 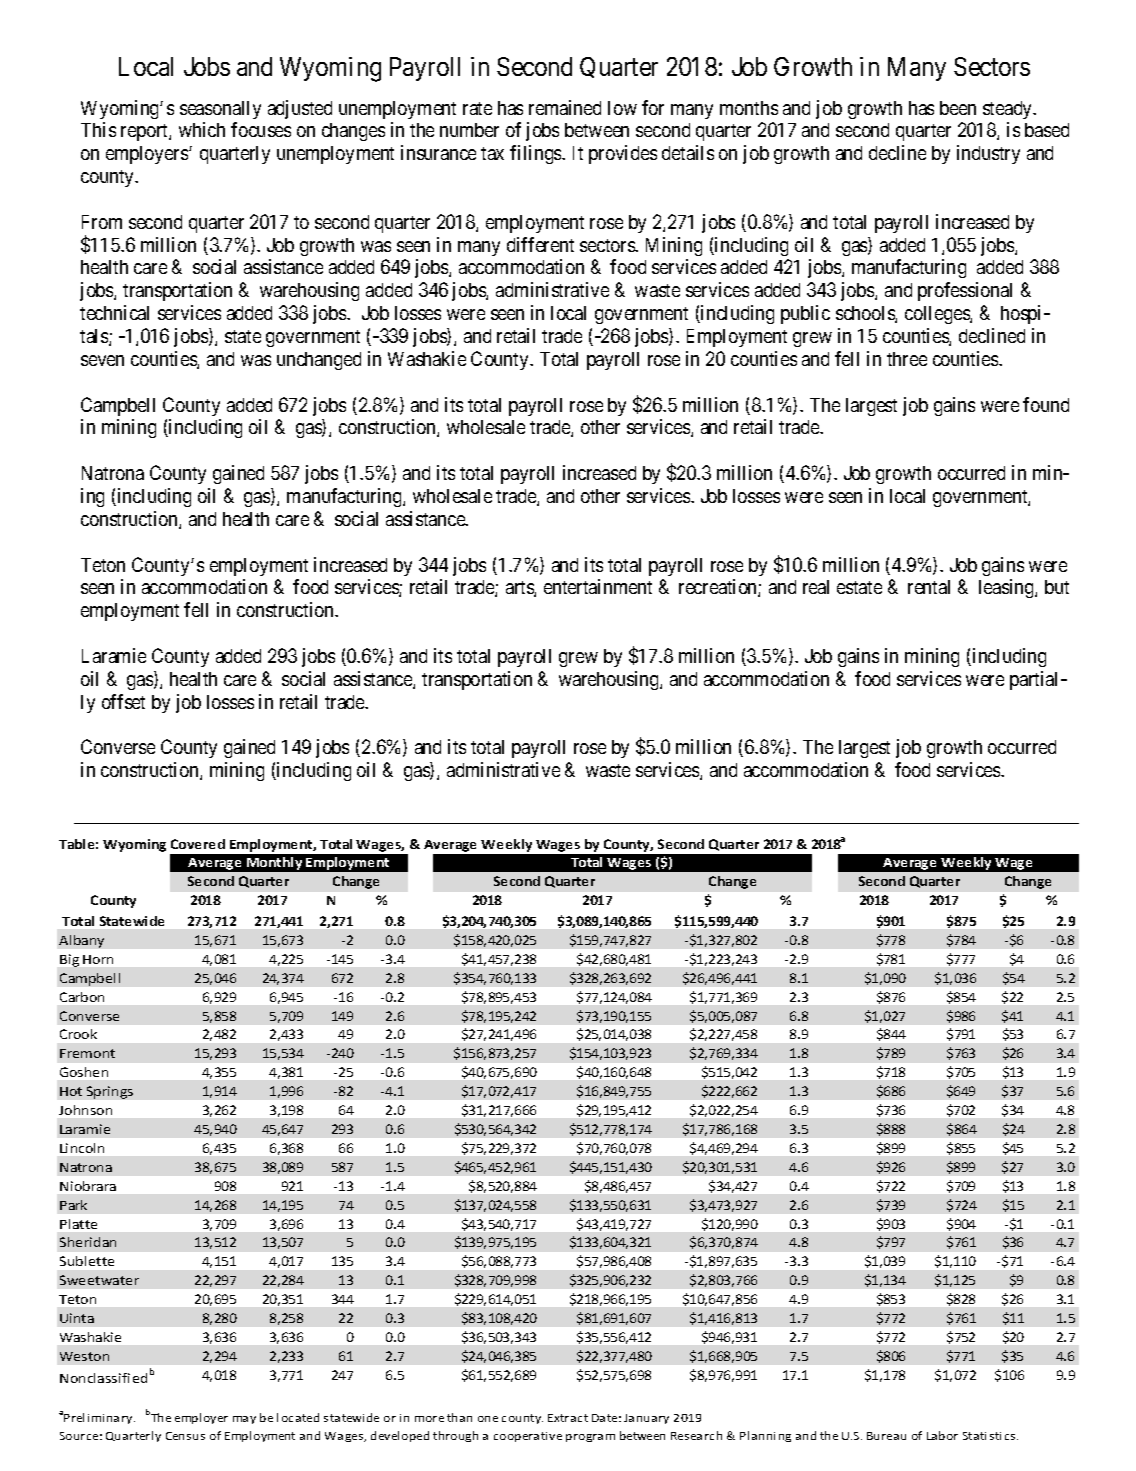 What do you see at coordinates (929, 587) in the screenshot?
I see `rental` at bounding box center [929, 587].
